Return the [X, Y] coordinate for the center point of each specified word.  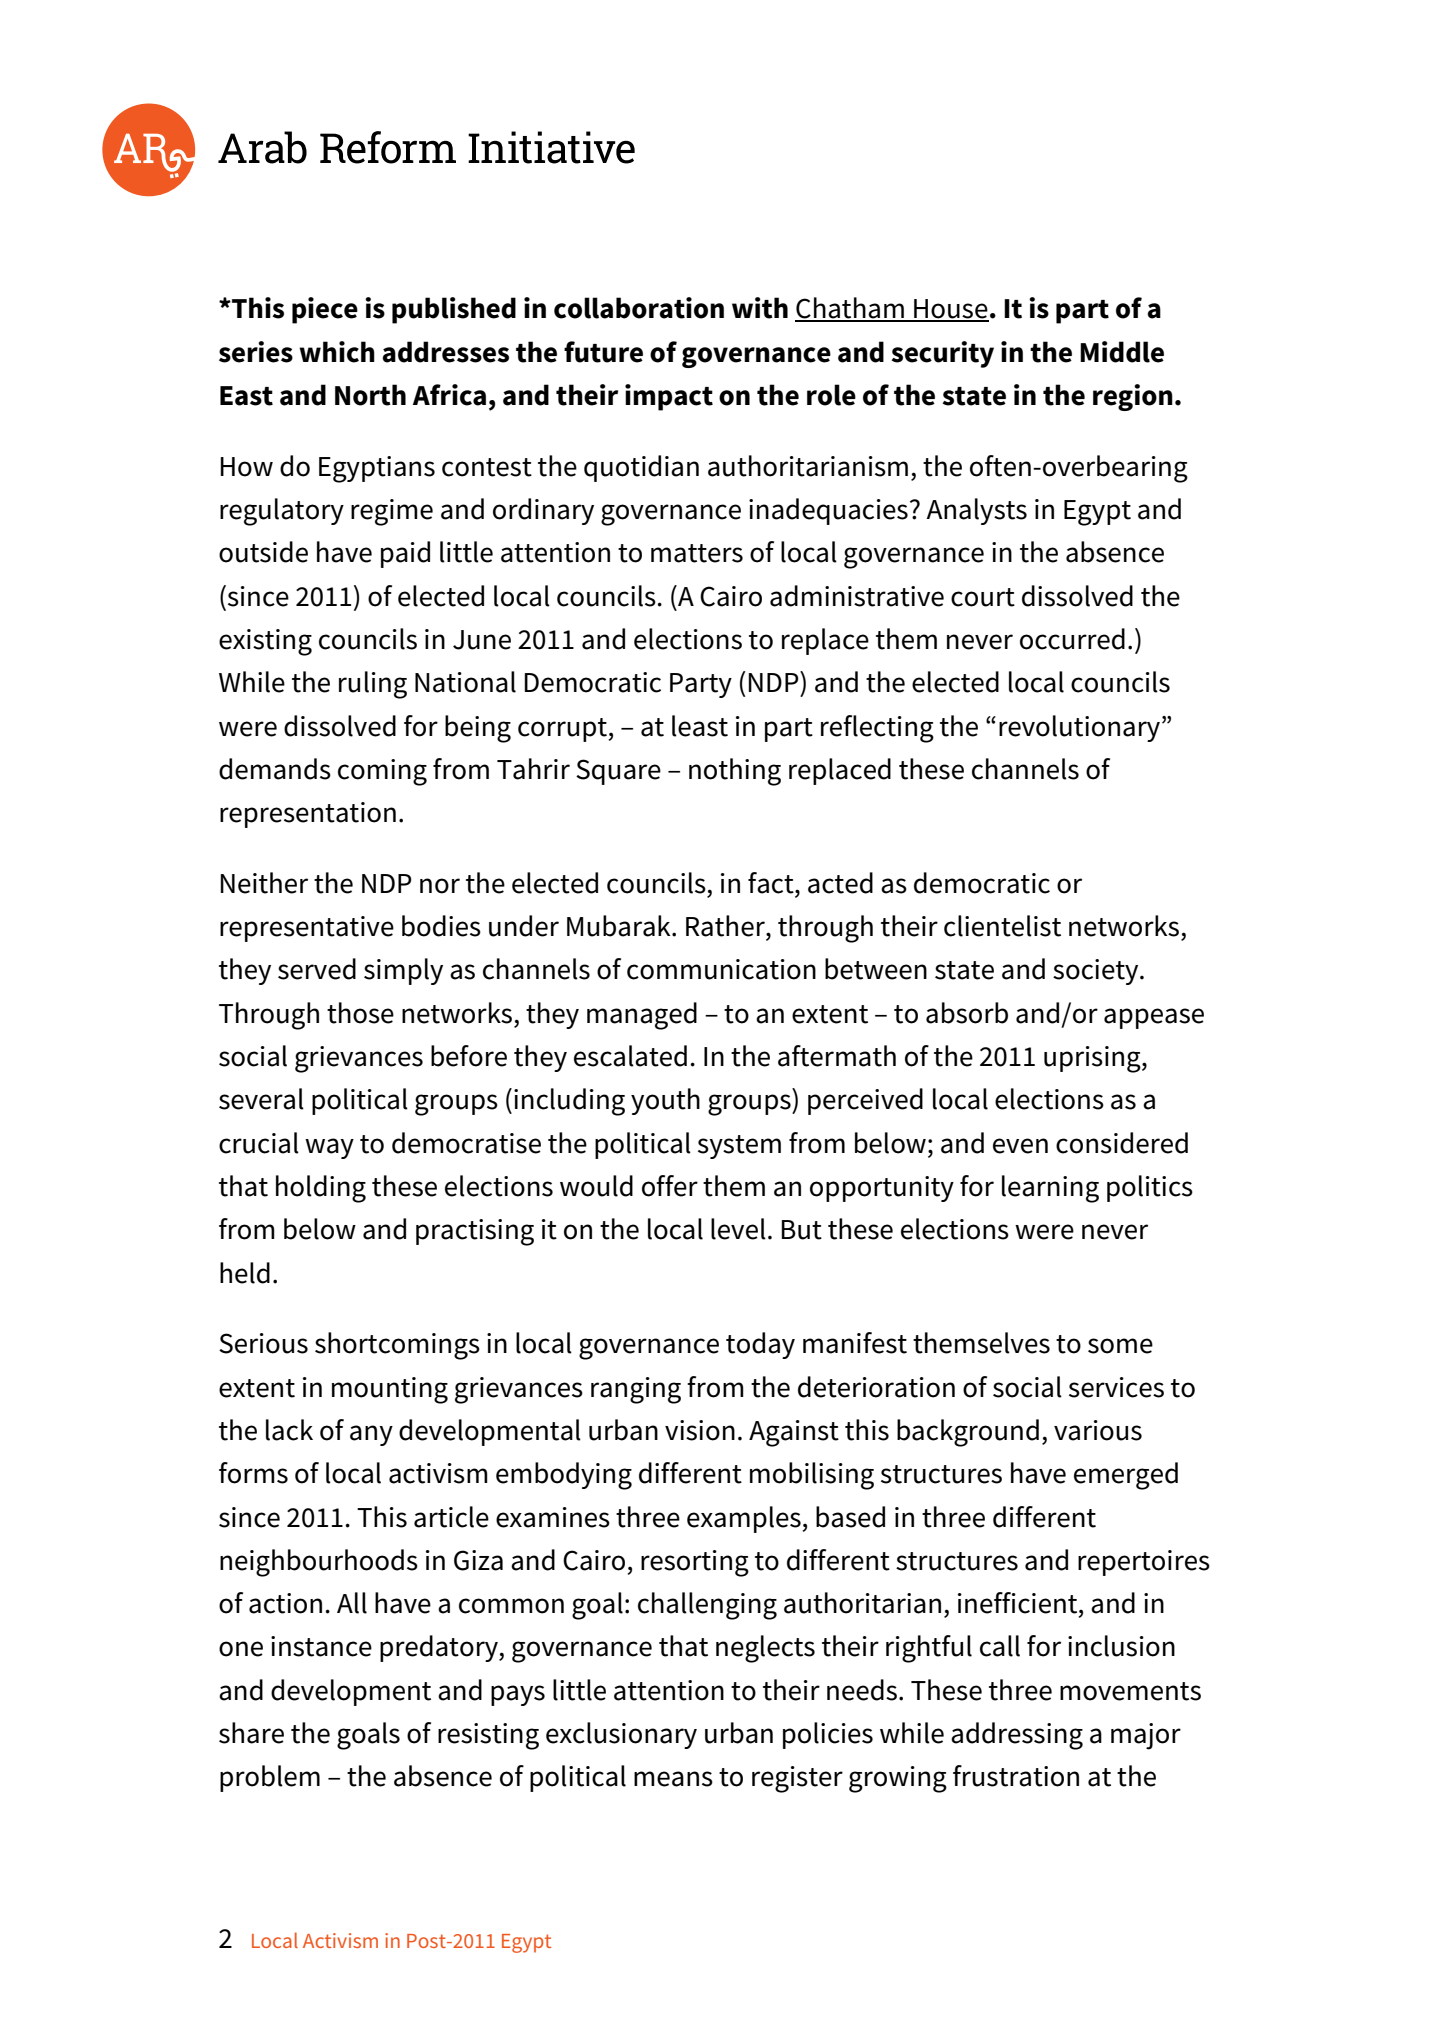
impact [669, 397]
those [360, 1013]
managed [642, 1016]
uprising [1093, 1059]
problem [270, 1778]
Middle [1122, 352]
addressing [1017, 1736]
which [337, 352]
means [673, 1779]
